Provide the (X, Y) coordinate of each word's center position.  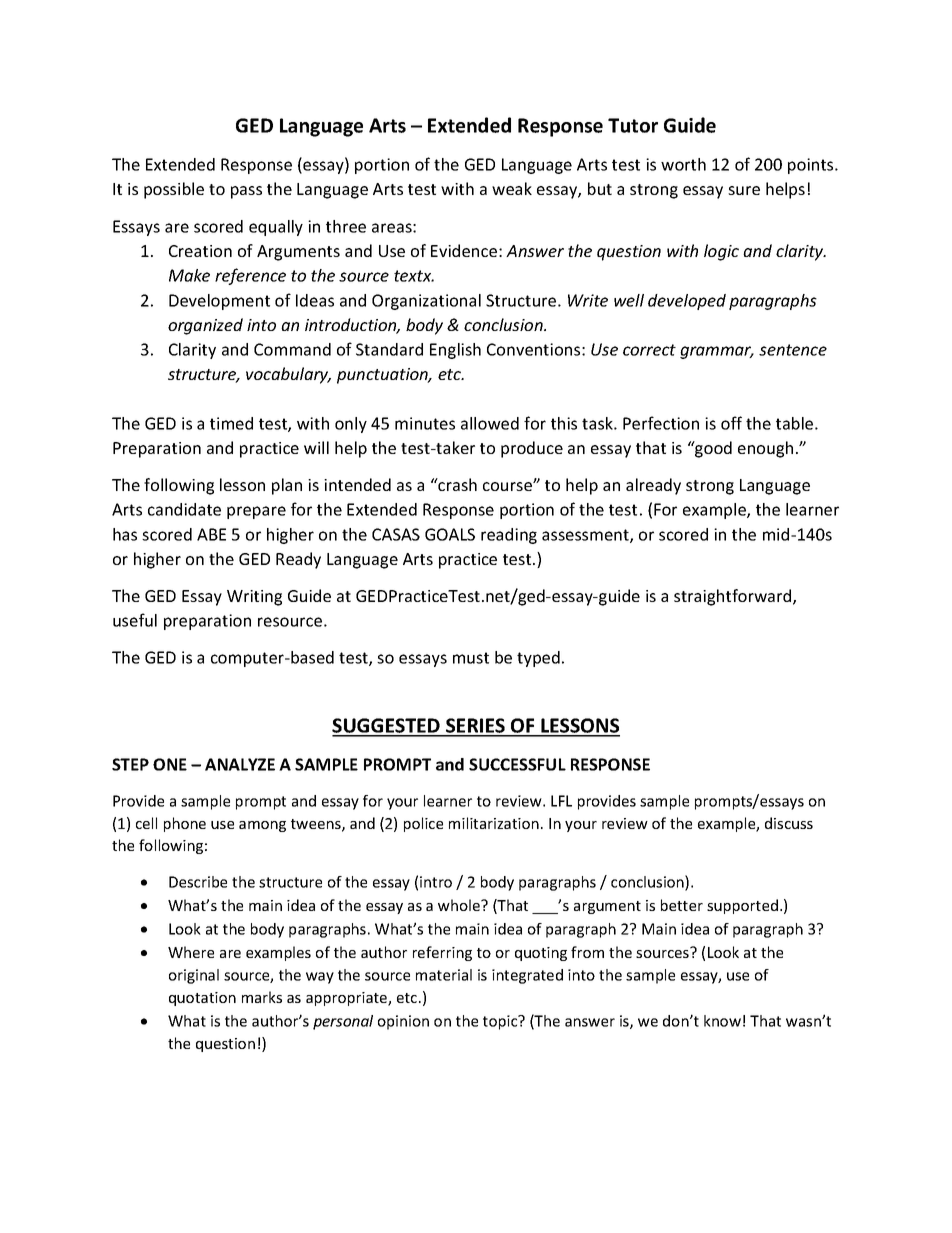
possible (174, 190)
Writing (254, 598)
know (722, 1021)
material (444, 975)
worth (683, 164)
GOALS (450, 534)
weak (512, 188)
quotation (202, 999)
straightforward (734, 597)
